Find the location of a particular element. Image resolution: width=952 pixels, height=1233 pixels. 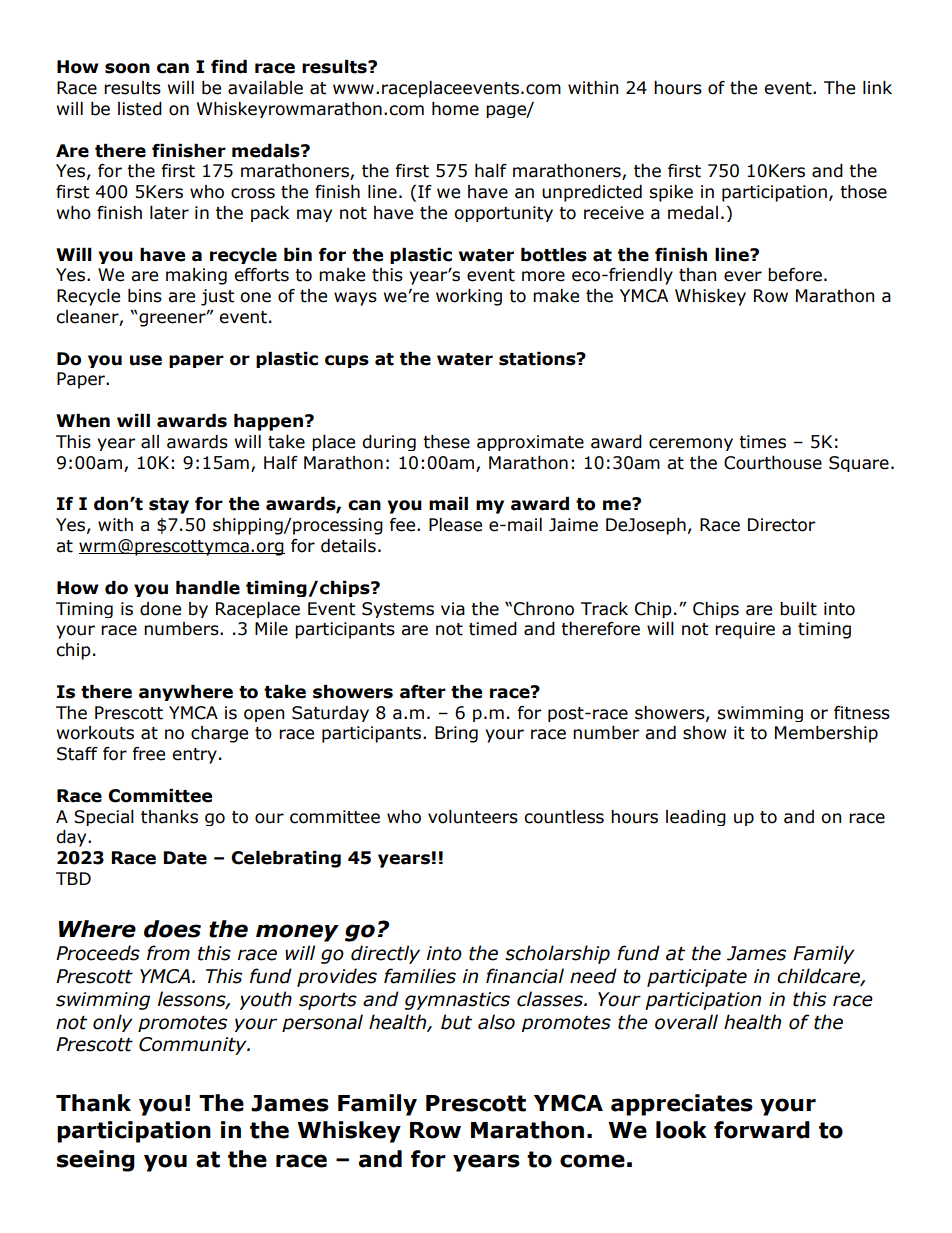

link is located at coordinates (877, 87).
